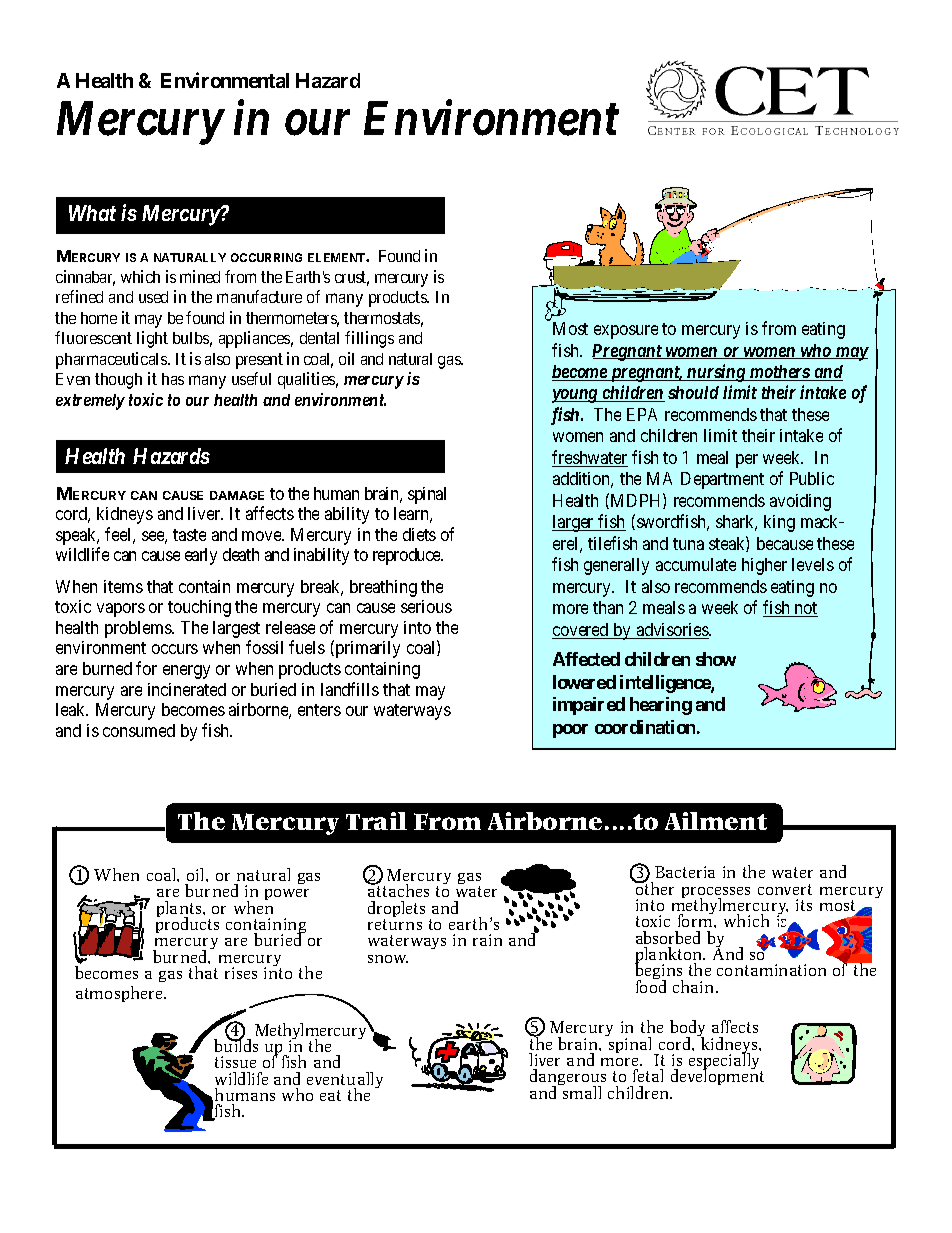  I want to click on exposure, so click(626, 332).
